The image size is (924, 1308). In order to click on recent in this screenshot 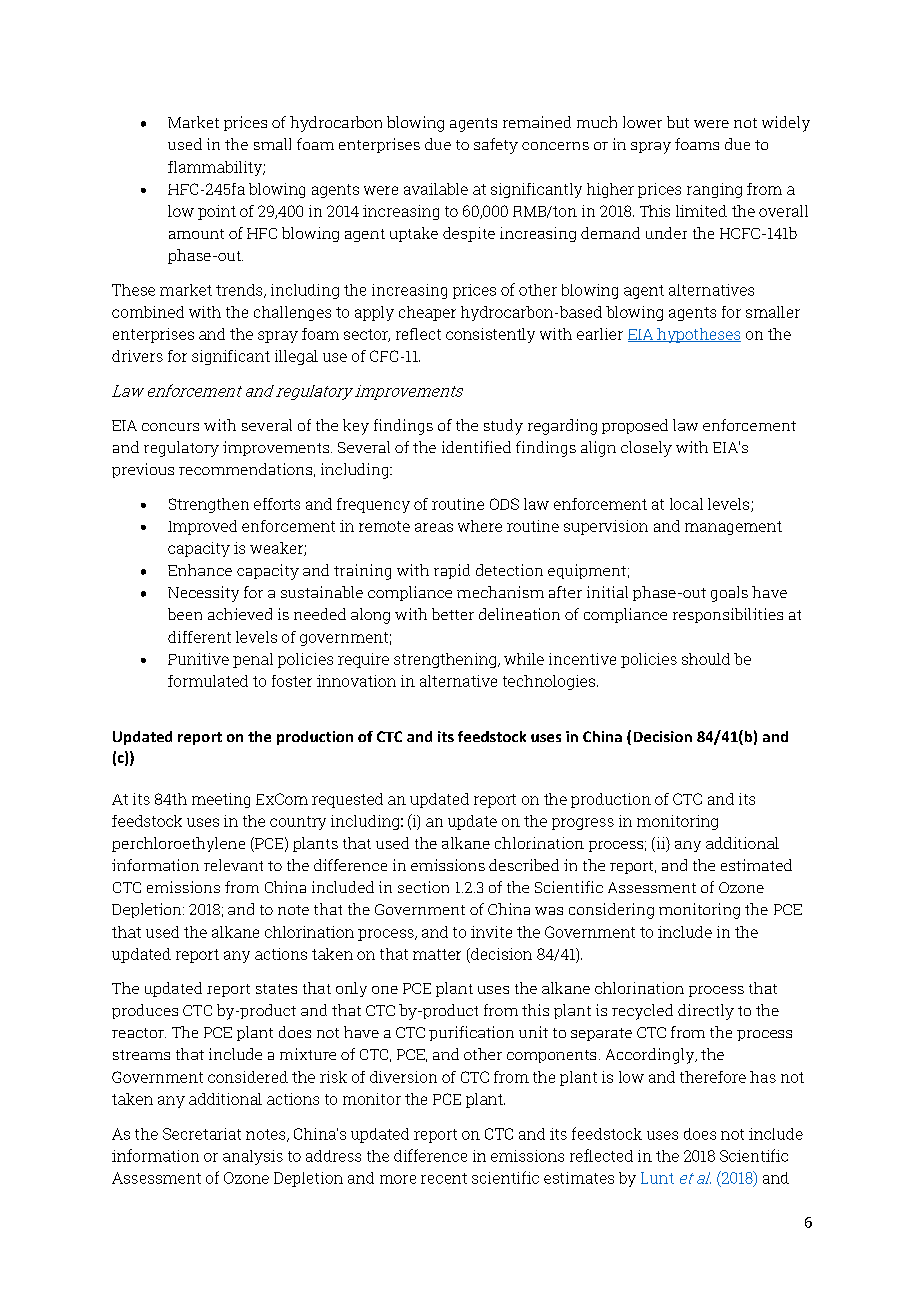, I will do `click(444, 1178)`.
